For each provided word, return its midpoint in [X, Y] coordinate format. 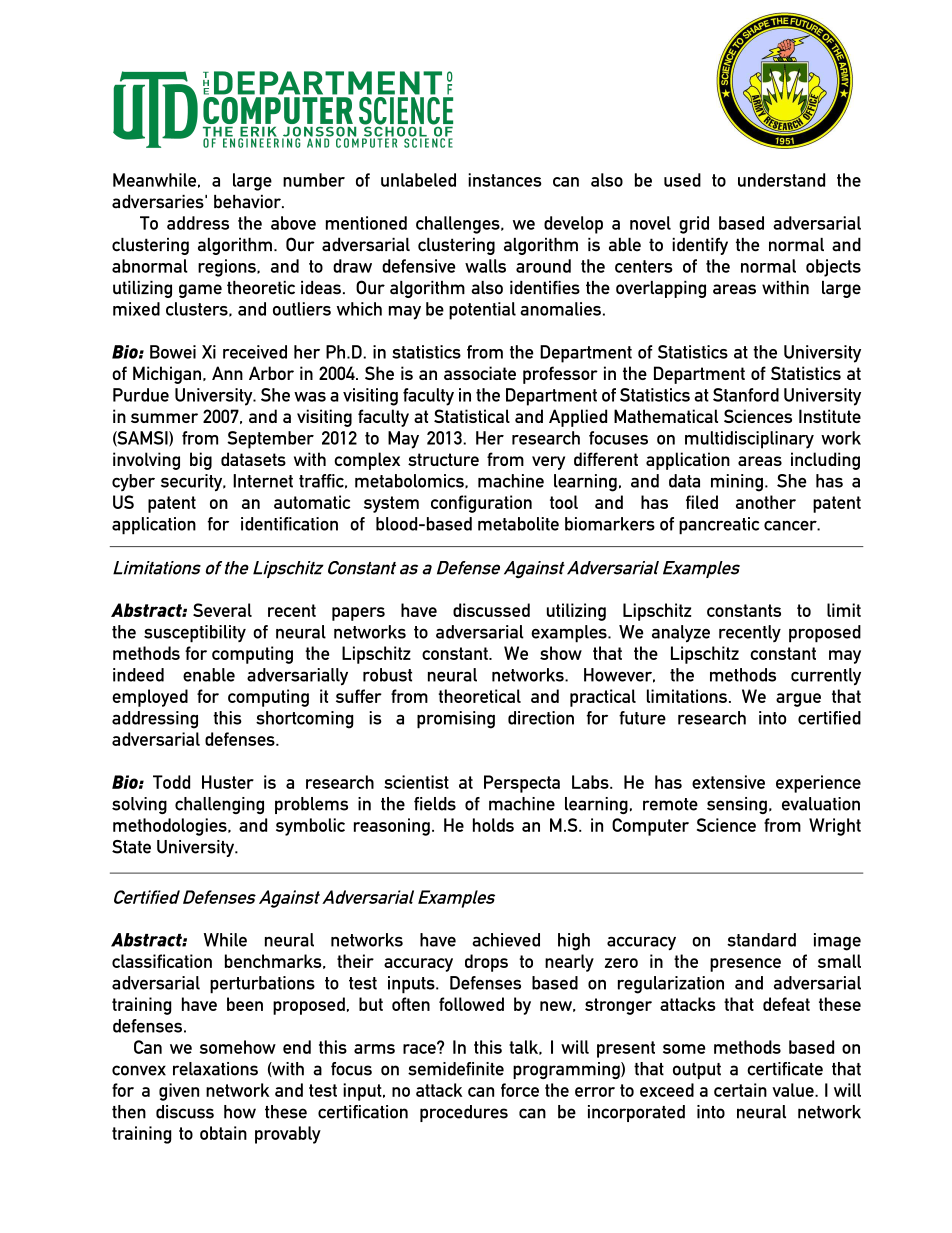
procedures [464, 1113]
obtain [223, 1133]
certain [740, 1090]
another [766, 502]
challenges [459, 225]
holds [493, 825]
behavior [248, 202]
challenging [219, 805]
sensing [737, 805]
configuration [481, 504]
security [193, 483]
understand [781, 180]
